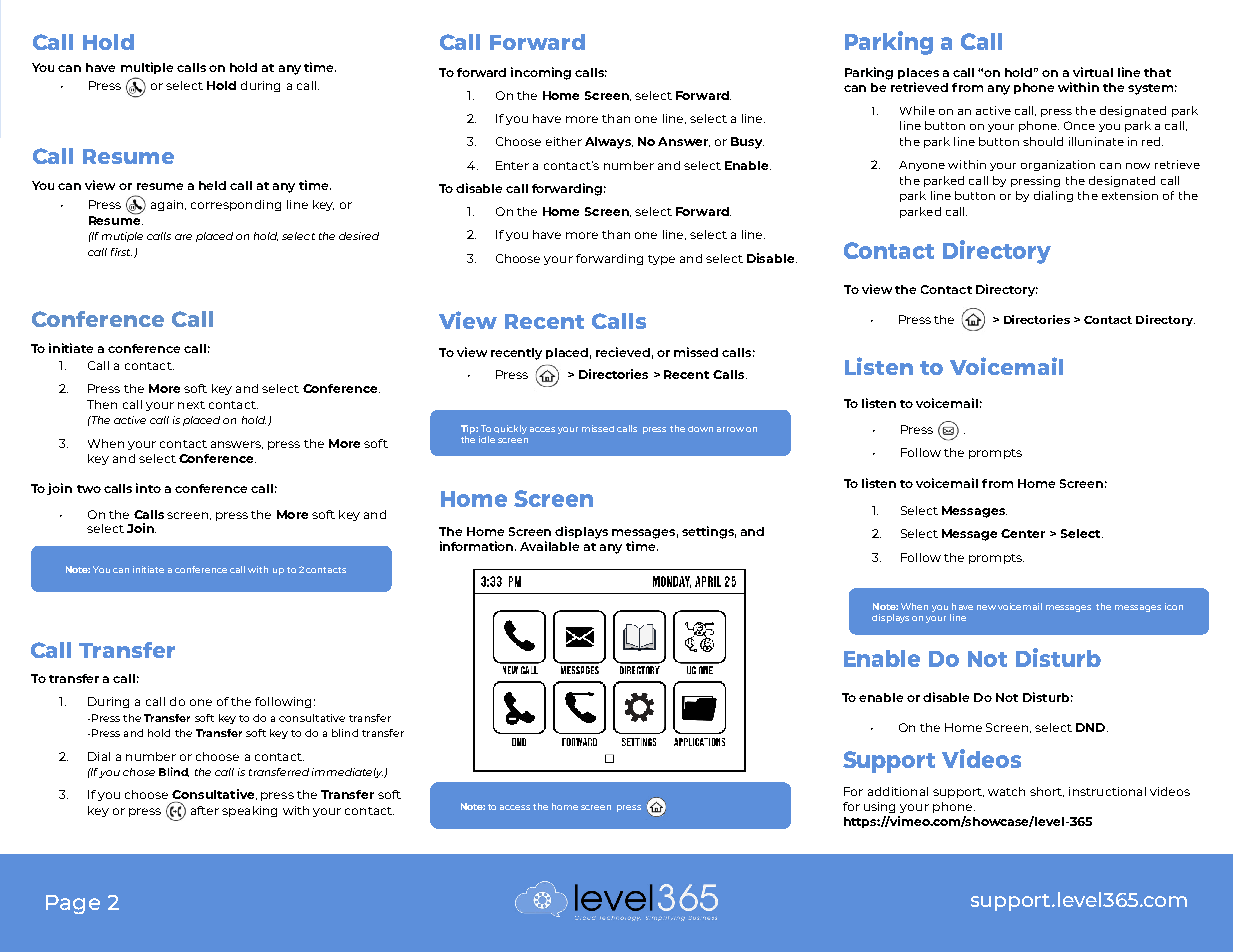 Image resolution: width=1233 pixels, height=952 pixels. Describe the element at coordinates (879, 807) in the screenshot. I see `using` at that location.
